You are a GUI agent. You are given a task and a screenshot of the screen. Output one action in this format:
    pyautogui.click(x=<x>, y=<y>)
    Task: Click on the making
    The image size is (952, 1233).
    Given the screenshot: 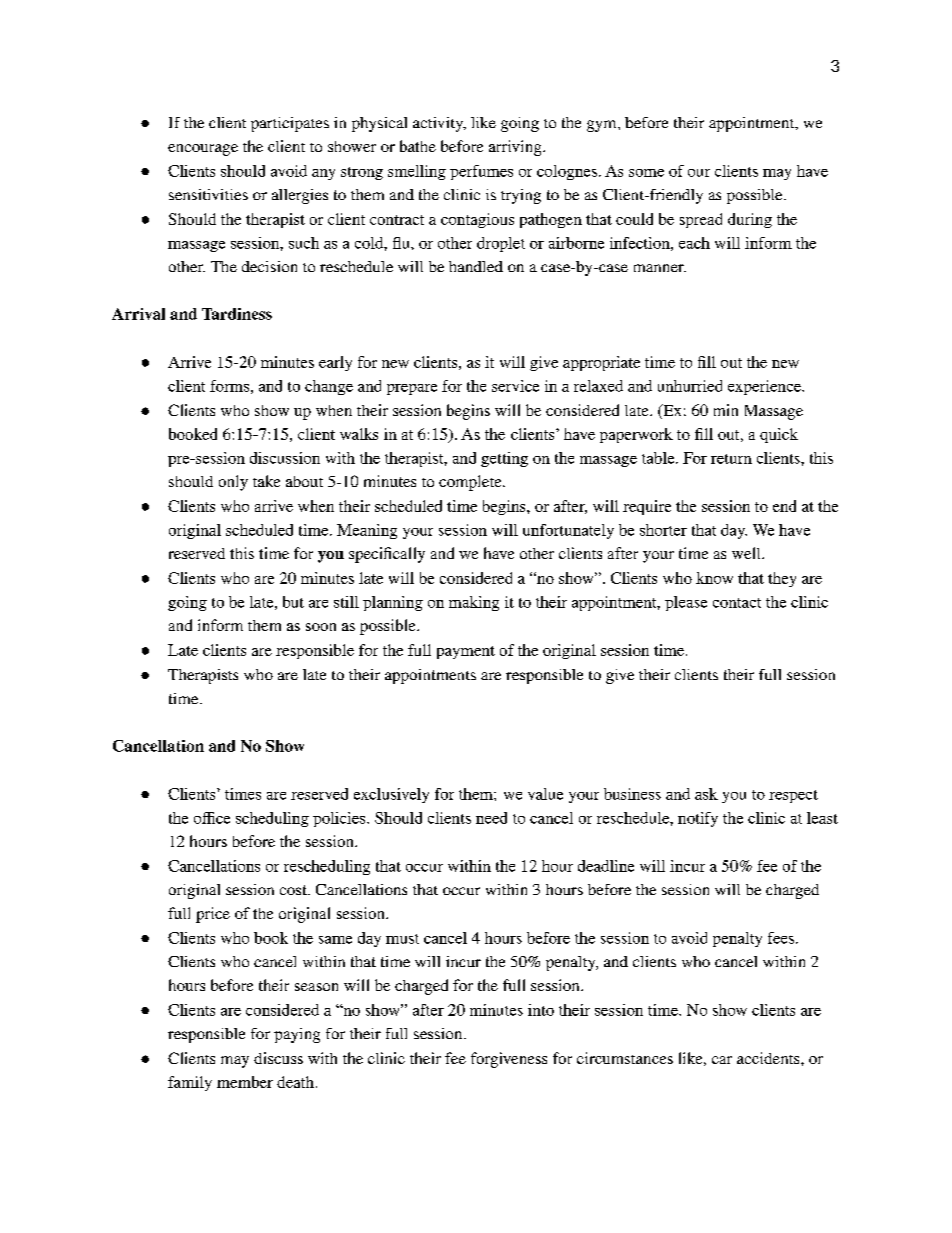 What is the action you would take?
    pyautogui.click(x=474, y=603)
